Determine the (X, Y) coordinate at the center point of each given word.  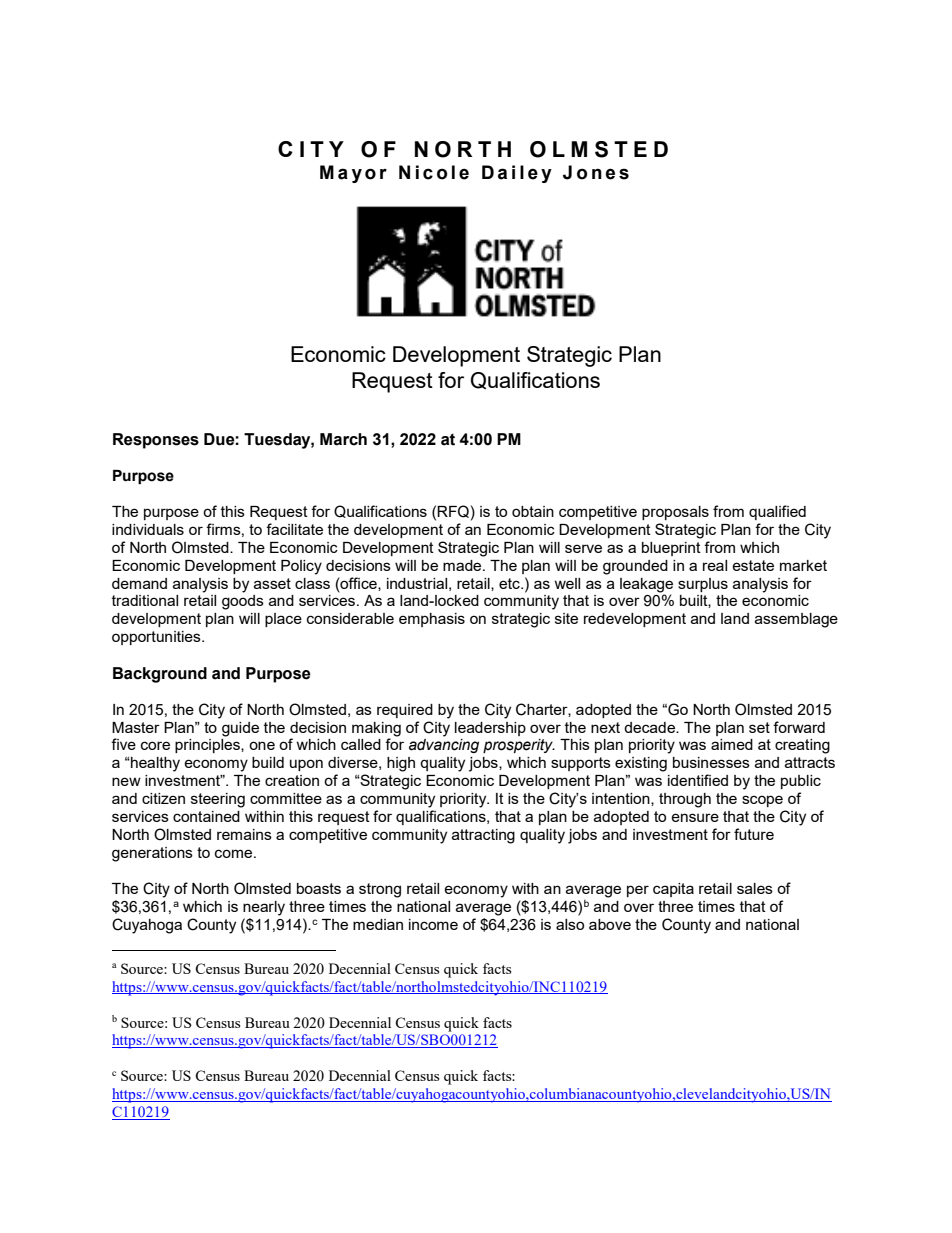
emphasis (432, 620)
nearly (264, 908)
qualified (777, 512)
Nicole (434, 172)
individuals (148, 529)
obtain (533, 511)
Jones (596, 172)
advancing (444, 746)
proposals (675, 513)
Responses (156, 441)
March (343, 439)
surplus (703, 585)
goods (243, 602)
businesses (711, 762)
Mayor (353, 174)
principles (208, 746)
